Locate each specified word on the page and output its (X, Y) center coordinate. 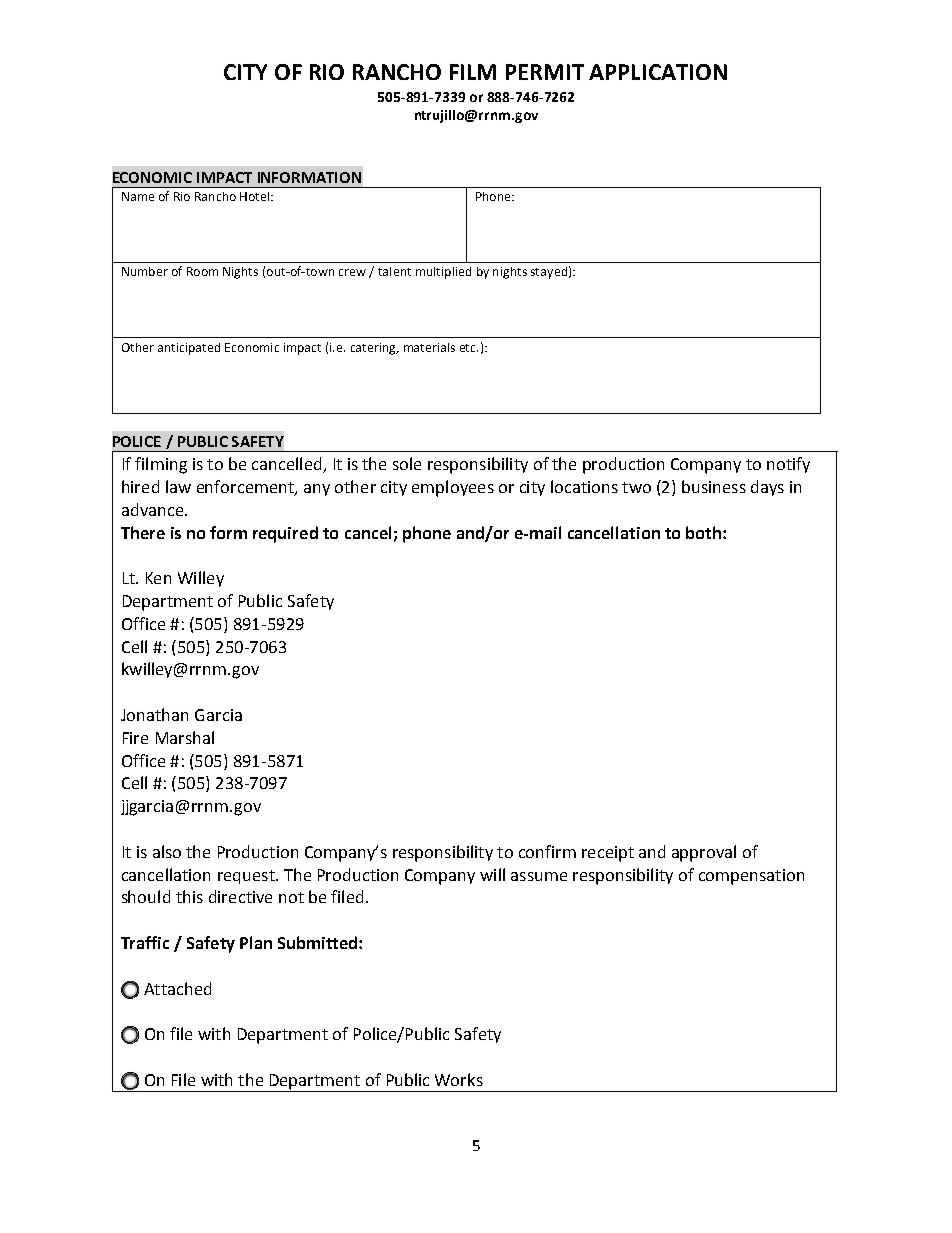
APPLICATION (658, 72)
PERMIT (545, 72)
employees (453, 488)
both (703, 532)
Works (459, 1079)
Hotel (256, 196)
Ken (158, 578)
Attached (177, 988)
